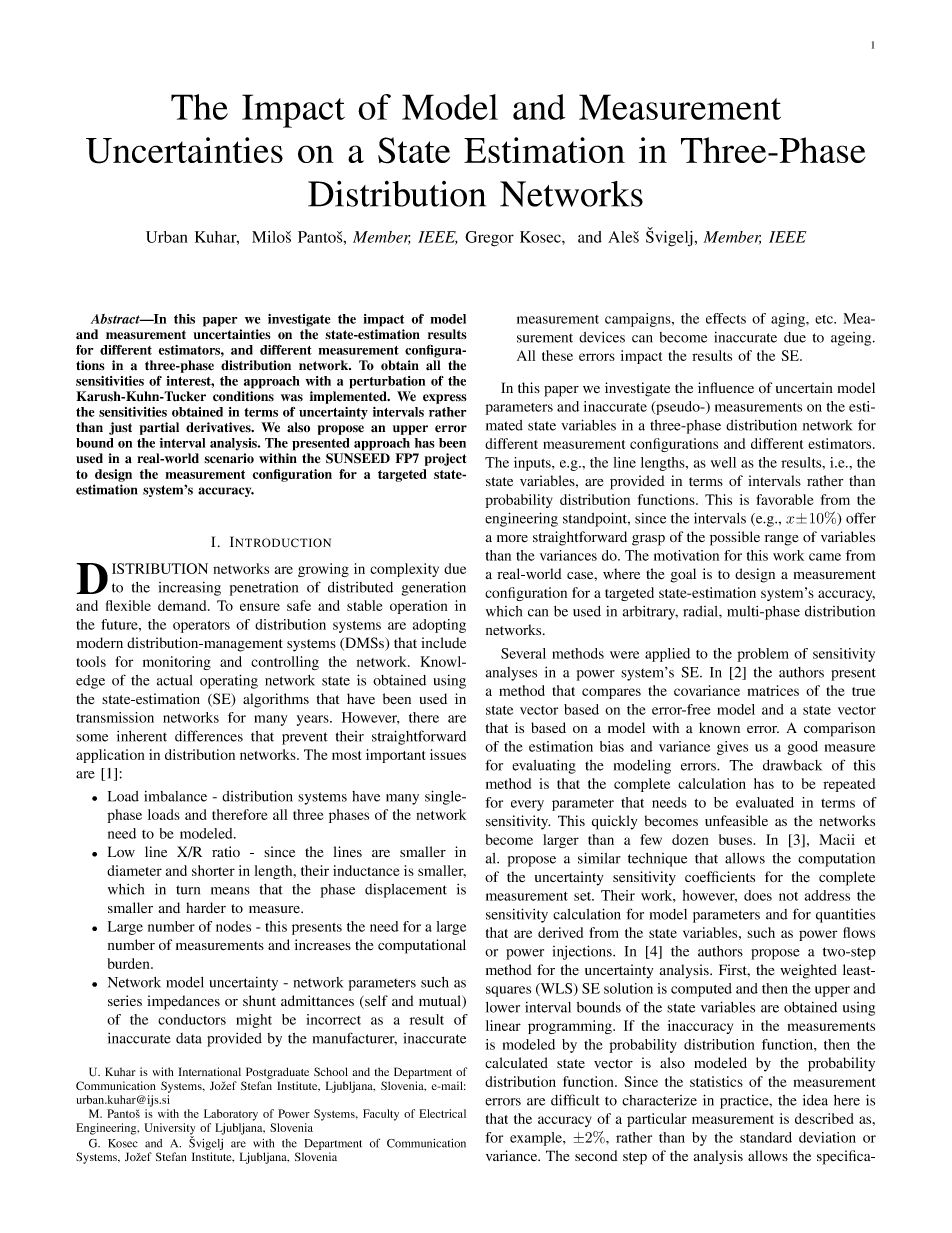 The image size is (952, 1233). Describe the element at coordinates (527, 805) in the screenshot. I see `every` at that location.
